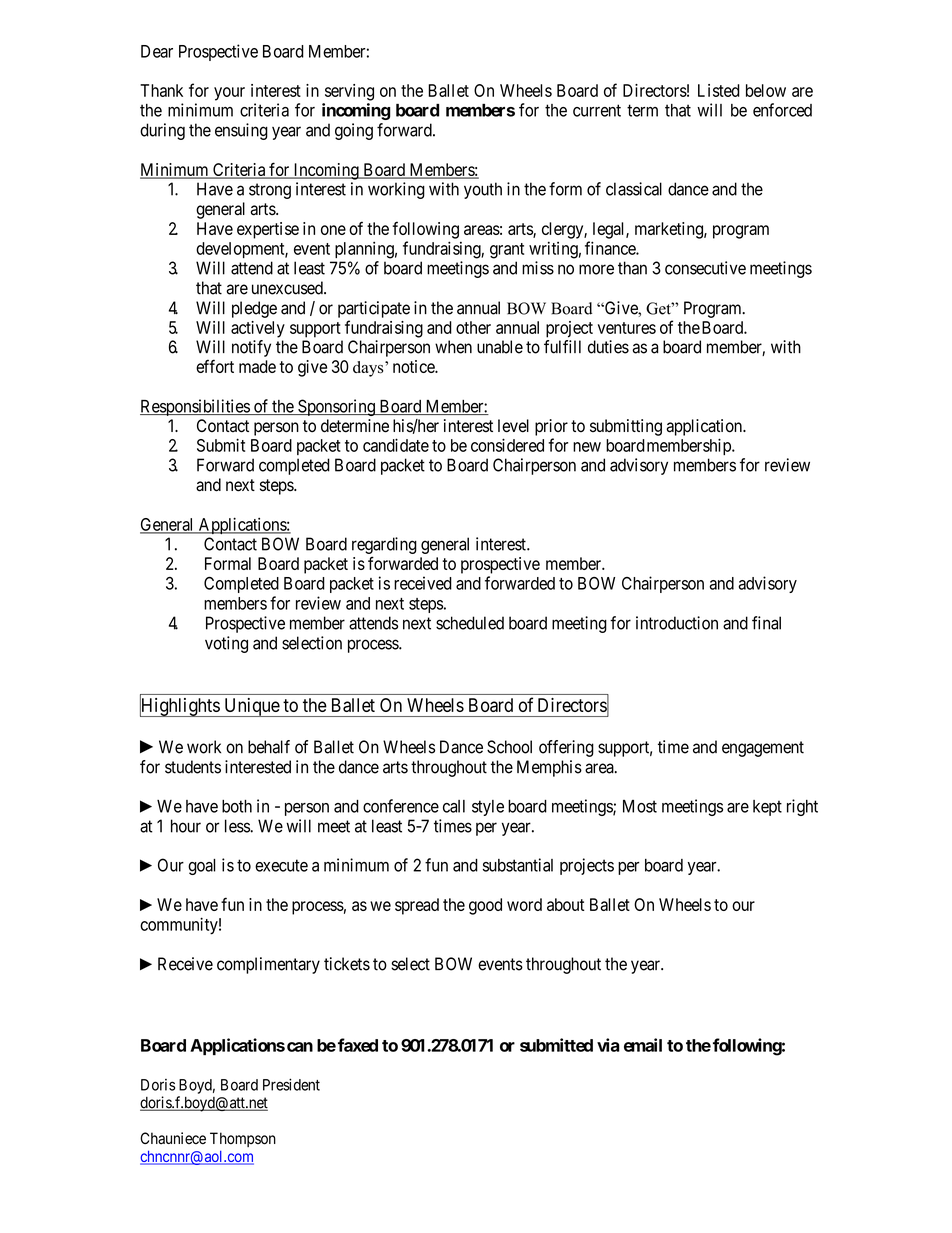  I want to click on Listed, so click(719, 90).
